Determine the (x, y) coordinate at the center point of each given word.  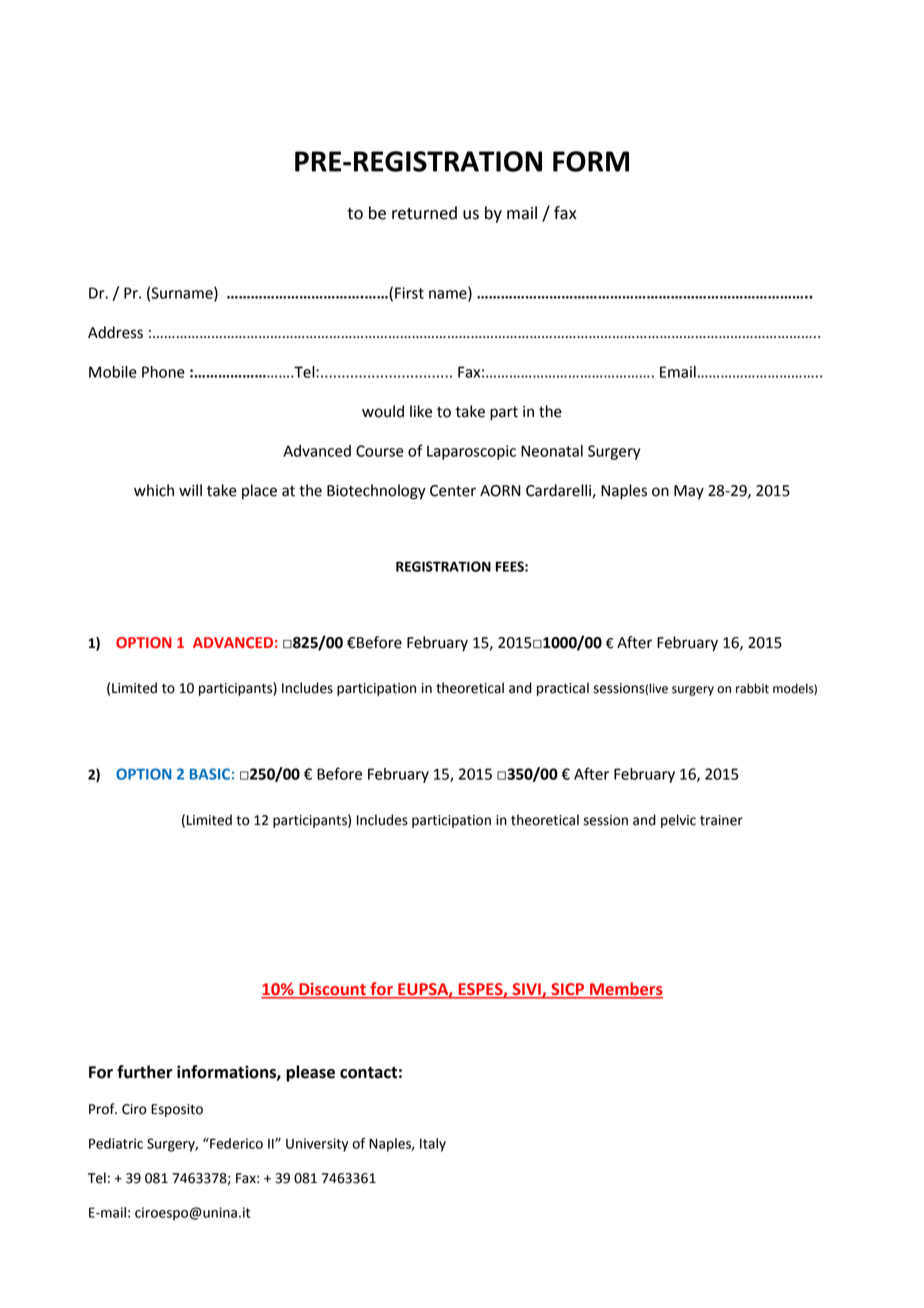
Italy (433, 1145)
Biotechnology (376, 492)
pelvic (678, 821)
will (190, 490)
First (409, 293)
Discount (332, 990)
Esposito (177, 1110)
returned (424, 213)
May (689, 492)
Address (115, 332)
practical (563, 689)
